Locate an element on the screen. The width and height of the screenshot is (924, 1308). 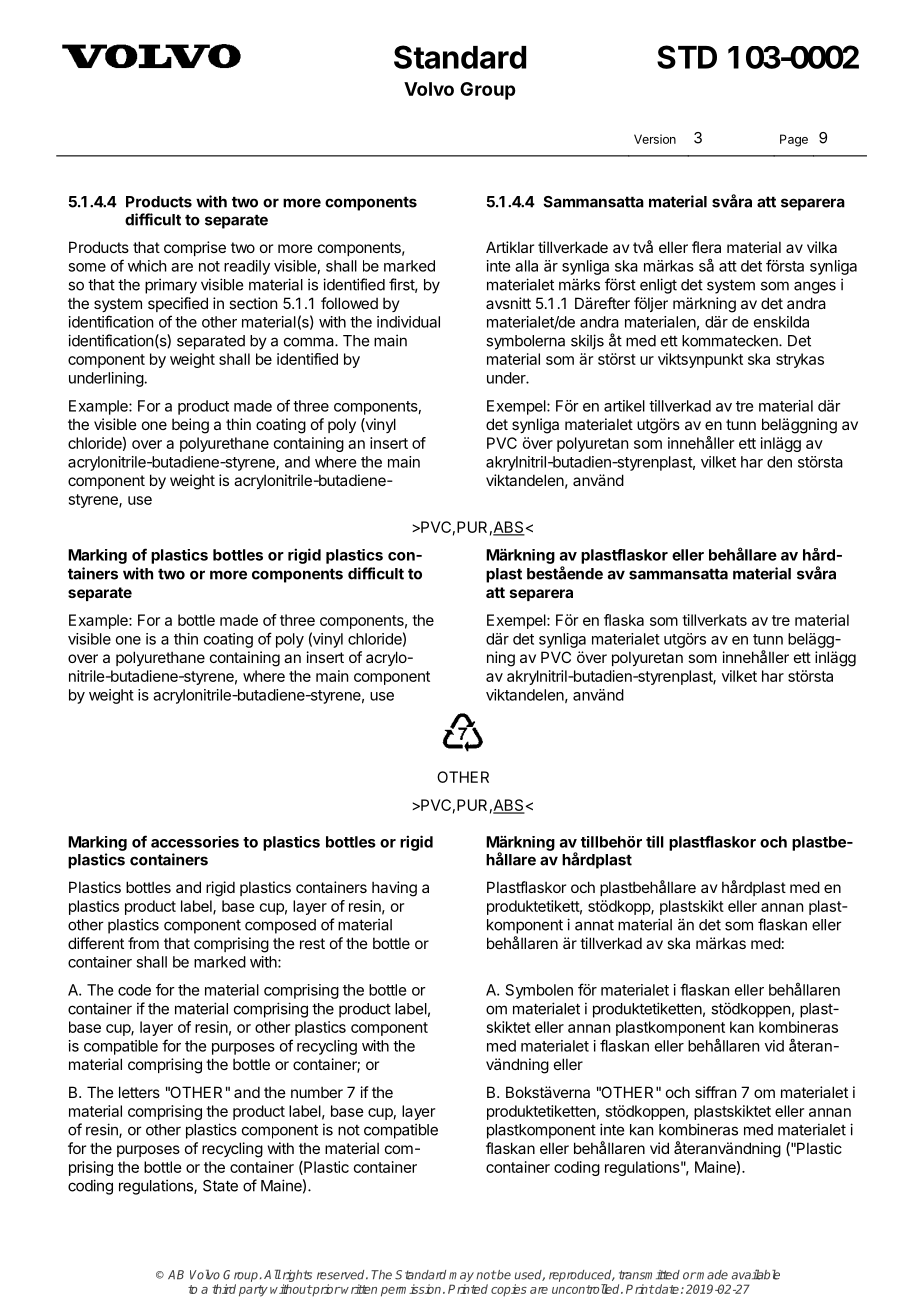
comprise is located at coordinates (195, 248).
